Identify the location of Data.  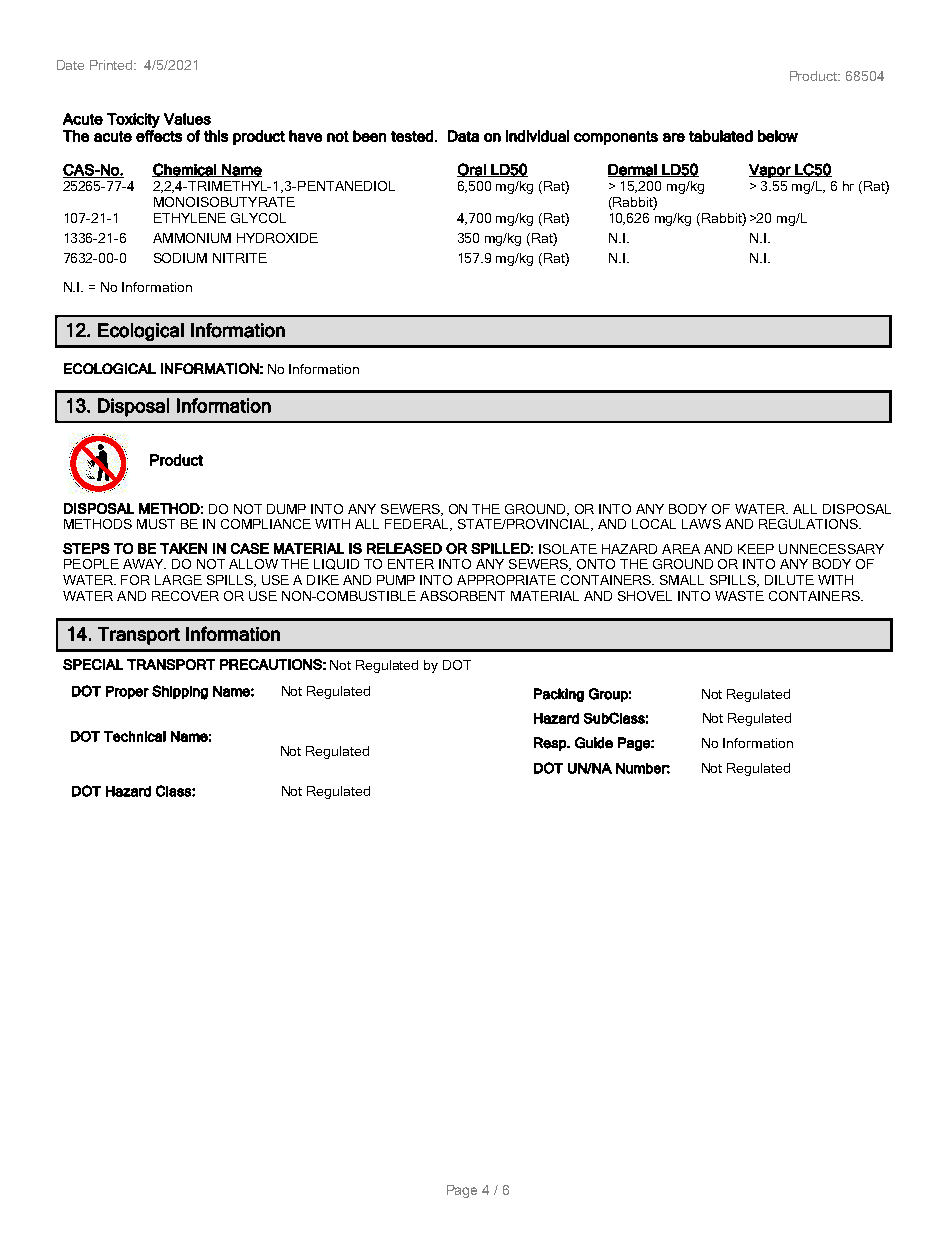
(463, 136).
